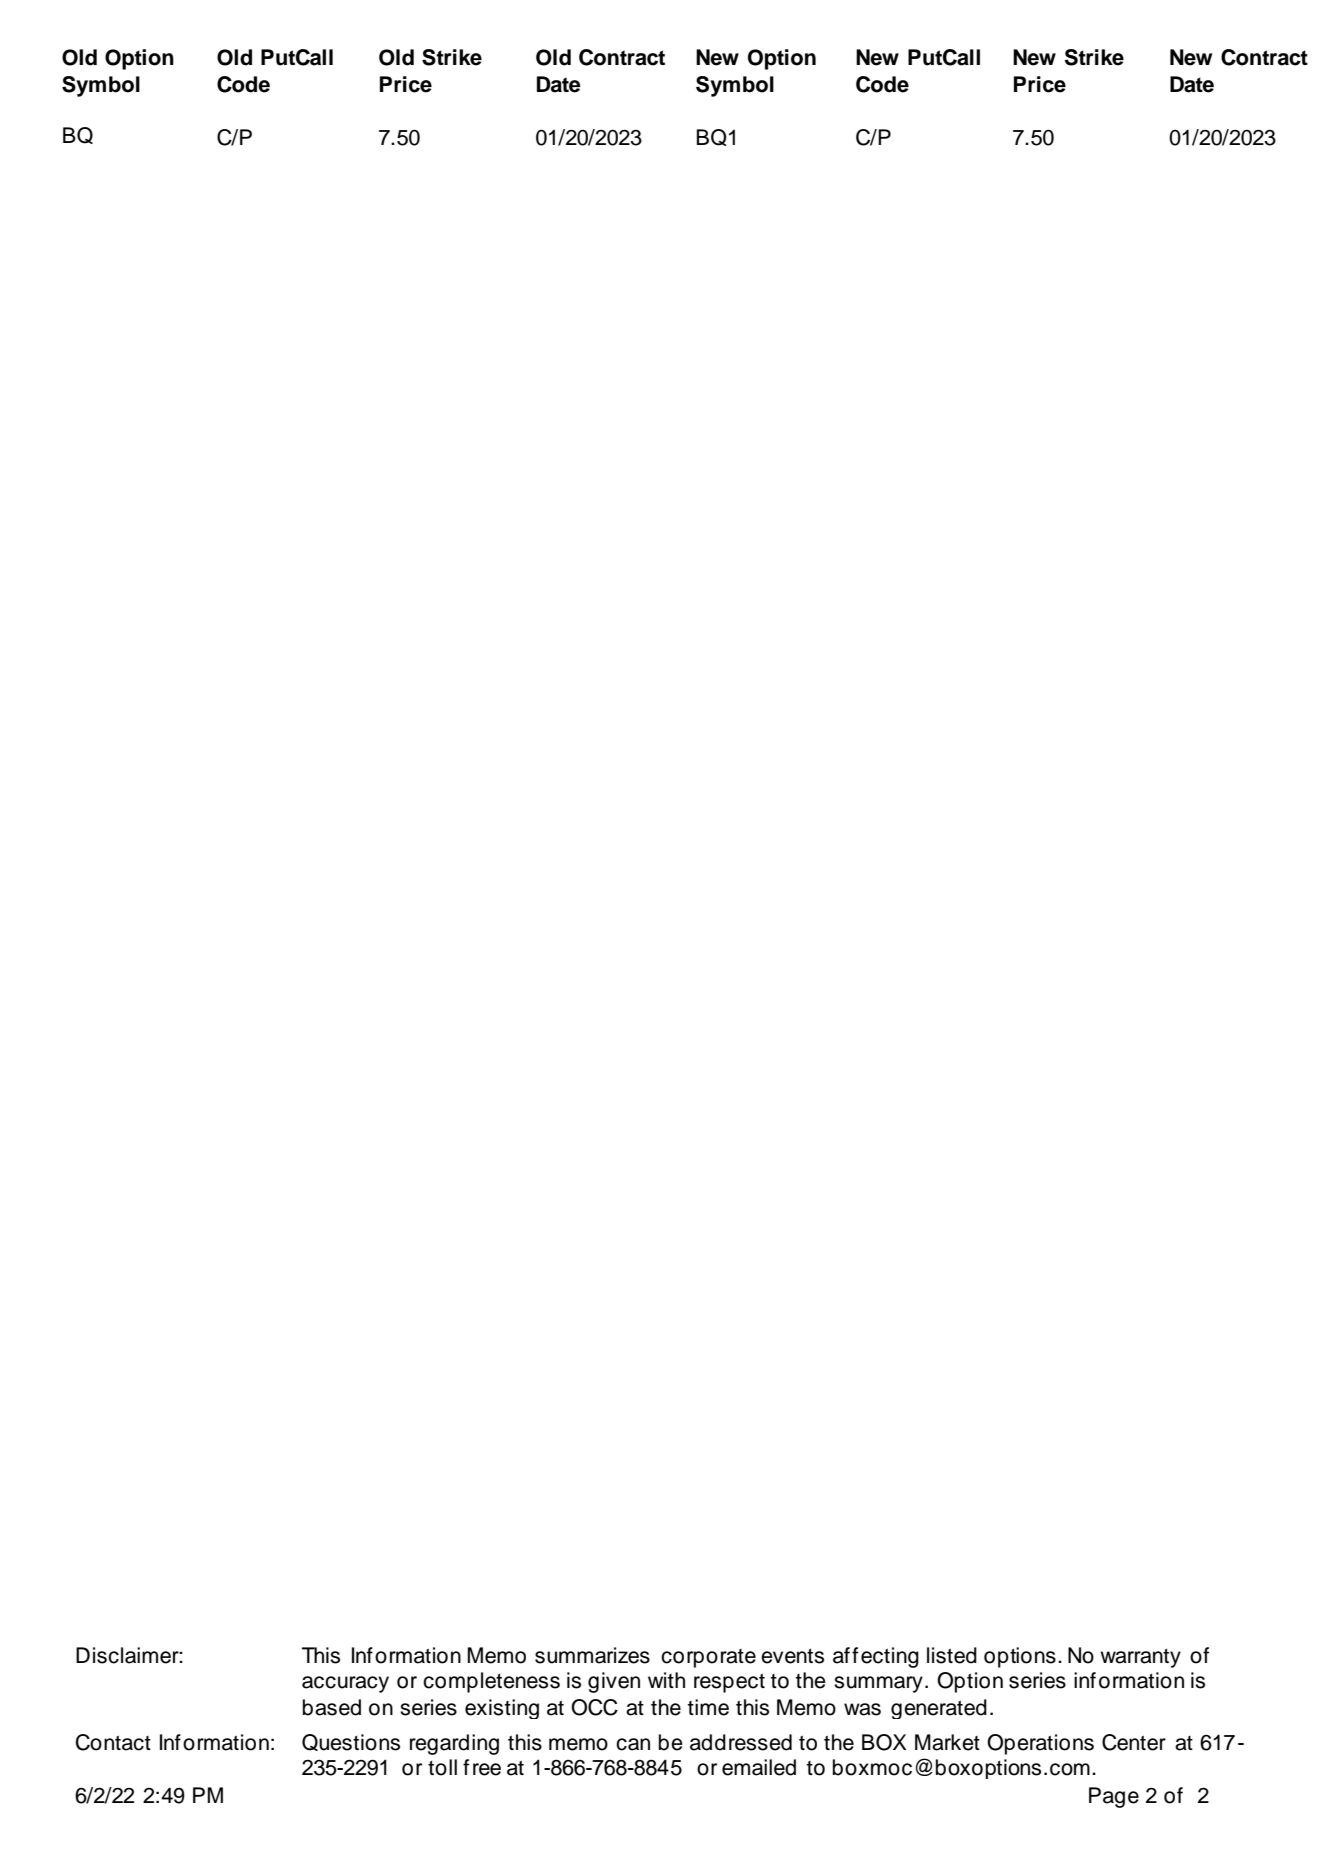 This document has width=1321, height=1870. I want to click on can, so click(633, 1744).
